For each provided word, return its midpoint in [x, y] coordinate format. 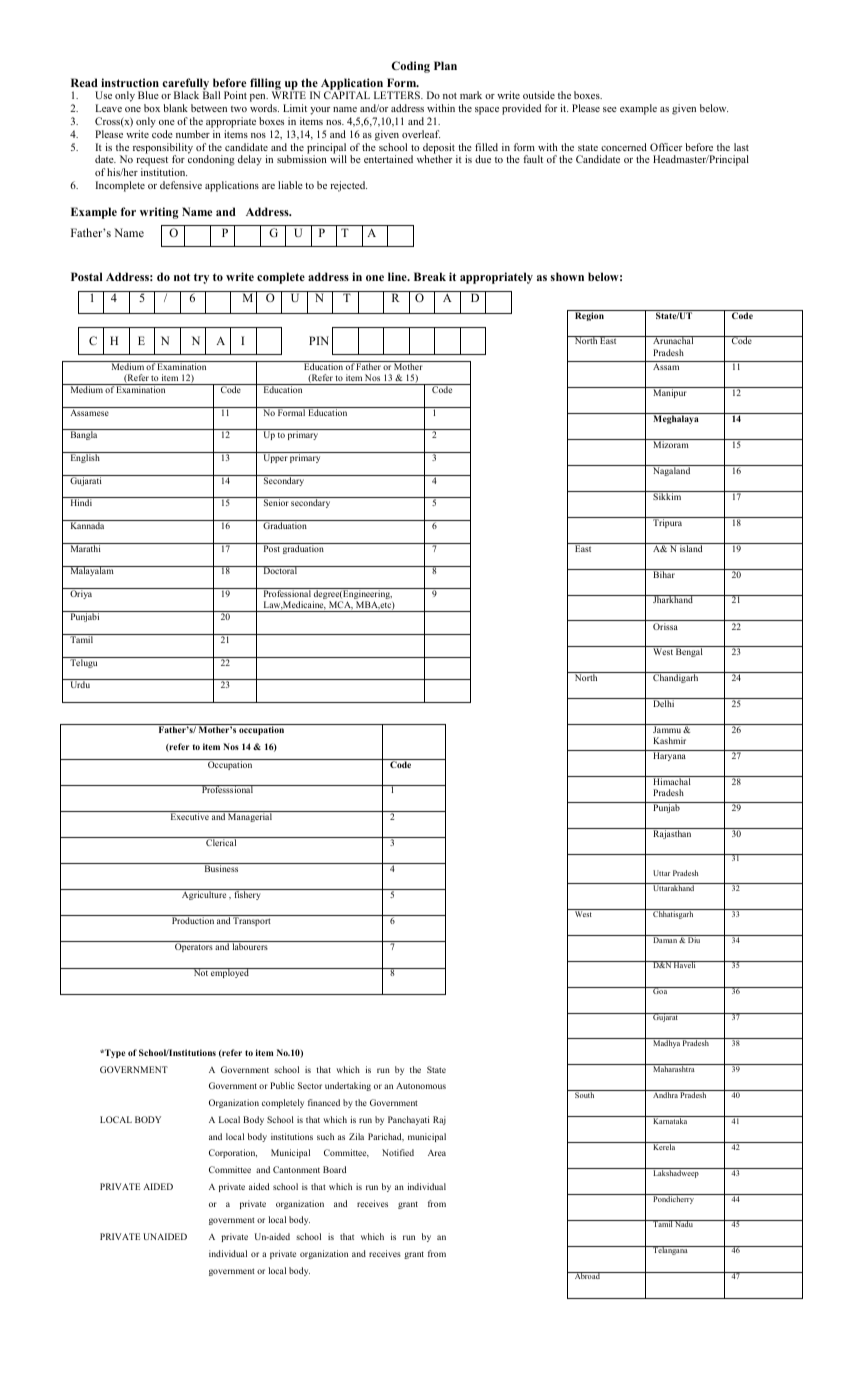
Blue [148, 95]
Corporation [233, 1153]
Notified [398, 1152]
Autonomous [421, 1085]
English [85, 457]
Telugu [84, 662]
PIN [319, 340]
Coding [411, 67]
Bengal [689, 652]
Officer [666, 147]
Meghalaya [676, 419]
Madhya [666, 1043]
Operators [194, 947]
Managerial [250, 816]
